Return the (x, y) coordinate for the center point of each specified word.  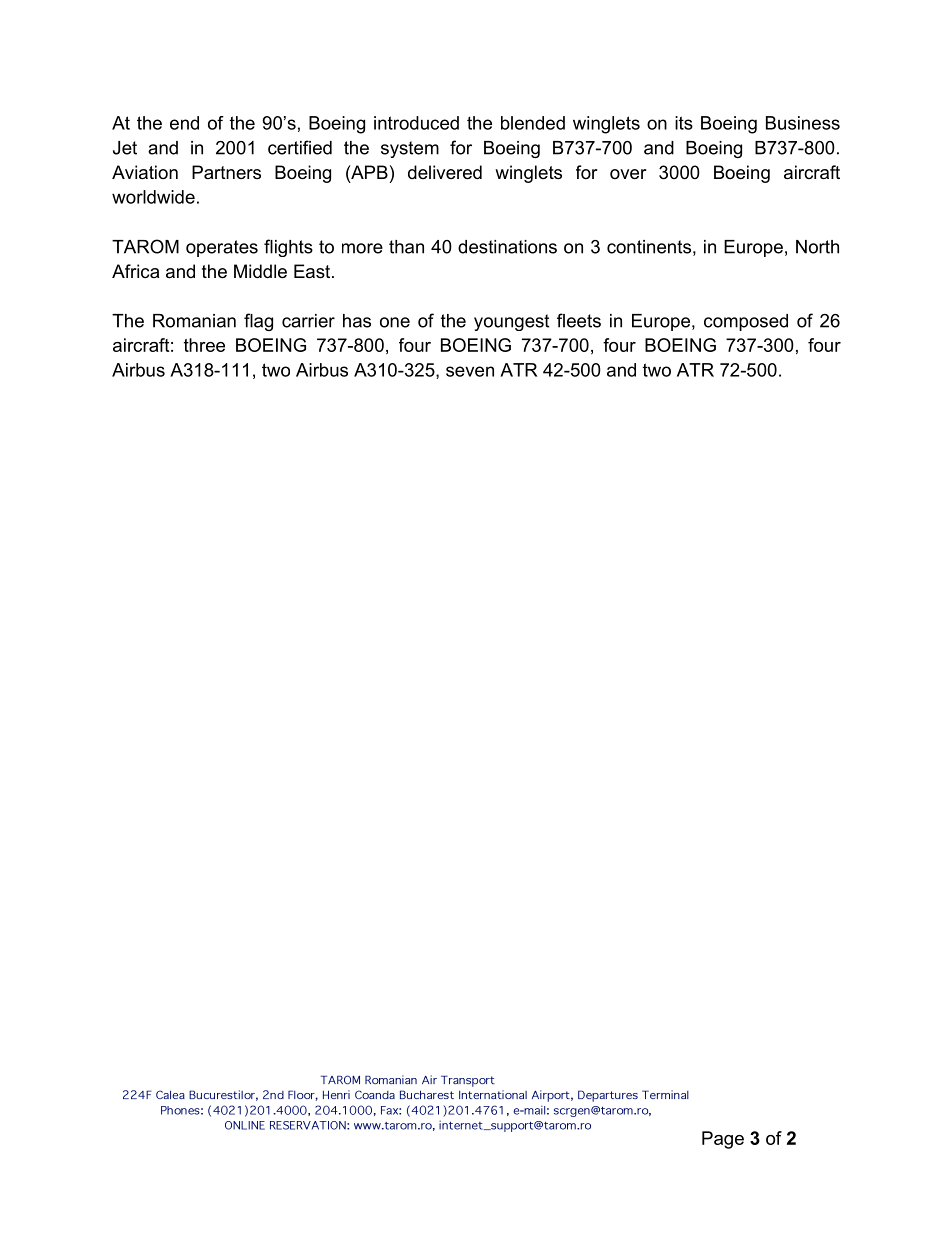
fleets (579, 320)
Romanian (194, 321)
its (684, 123)
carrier (308, 321)
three (204, 345)
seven (470, 371)
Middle (260, 271)
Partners (226, 172)
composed (746, 322)
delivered (445, 172)
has (357, 321)
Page (723, 1140)
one (395, 322)
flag (258, 322)
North (817, 247)
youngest (511, 322)
